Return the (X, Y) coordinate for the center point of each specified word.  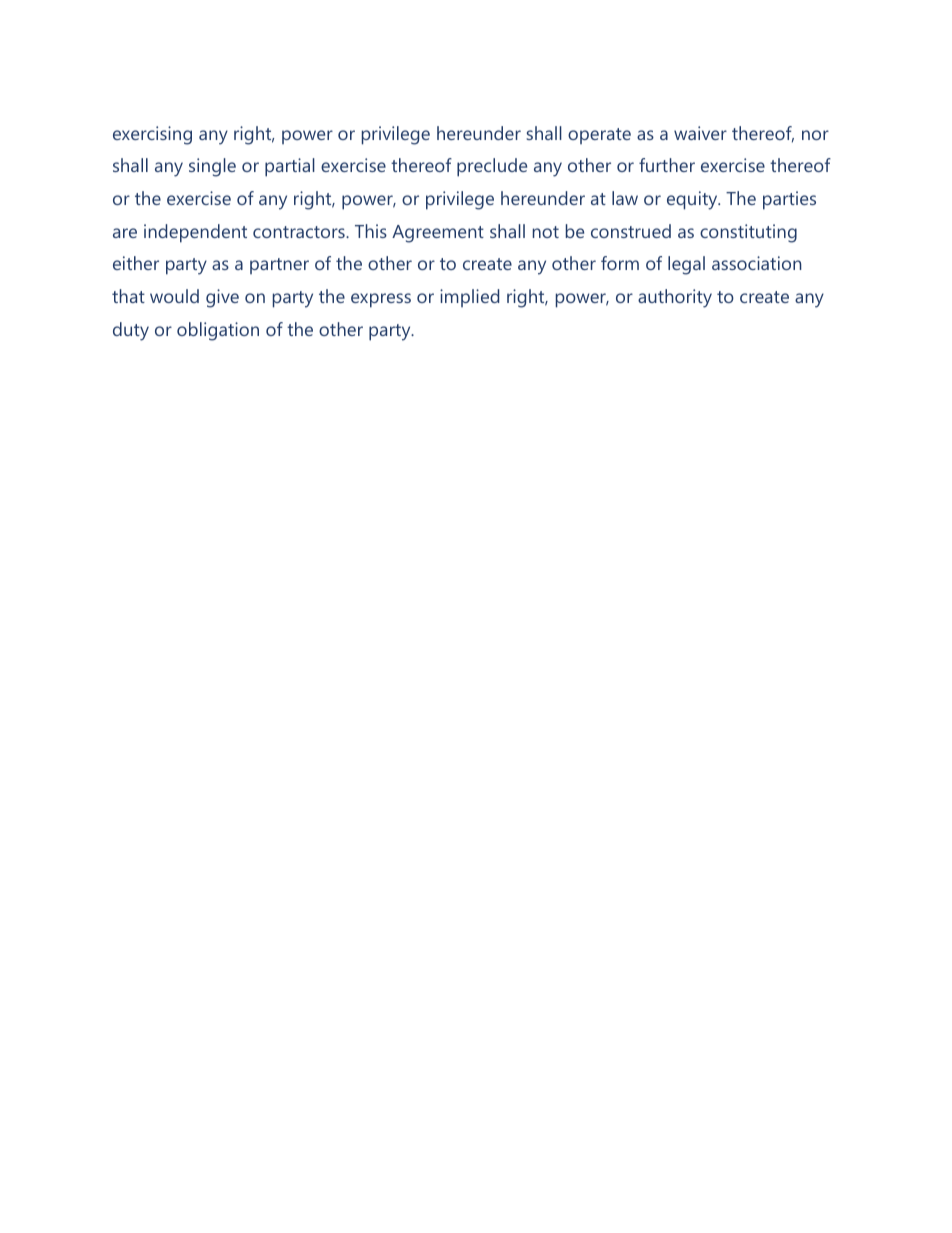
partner (279, 266)
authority (675, 298)
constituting (748, 233)
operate (599, 136)
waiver (700, 133)
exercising (152, 135)
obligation (218, 331)
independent (195, 233)
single (212, 167)
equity (693, 200)
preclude (492, 167)
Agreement (438, 234)
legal (686, 265)
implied (469, 298)
